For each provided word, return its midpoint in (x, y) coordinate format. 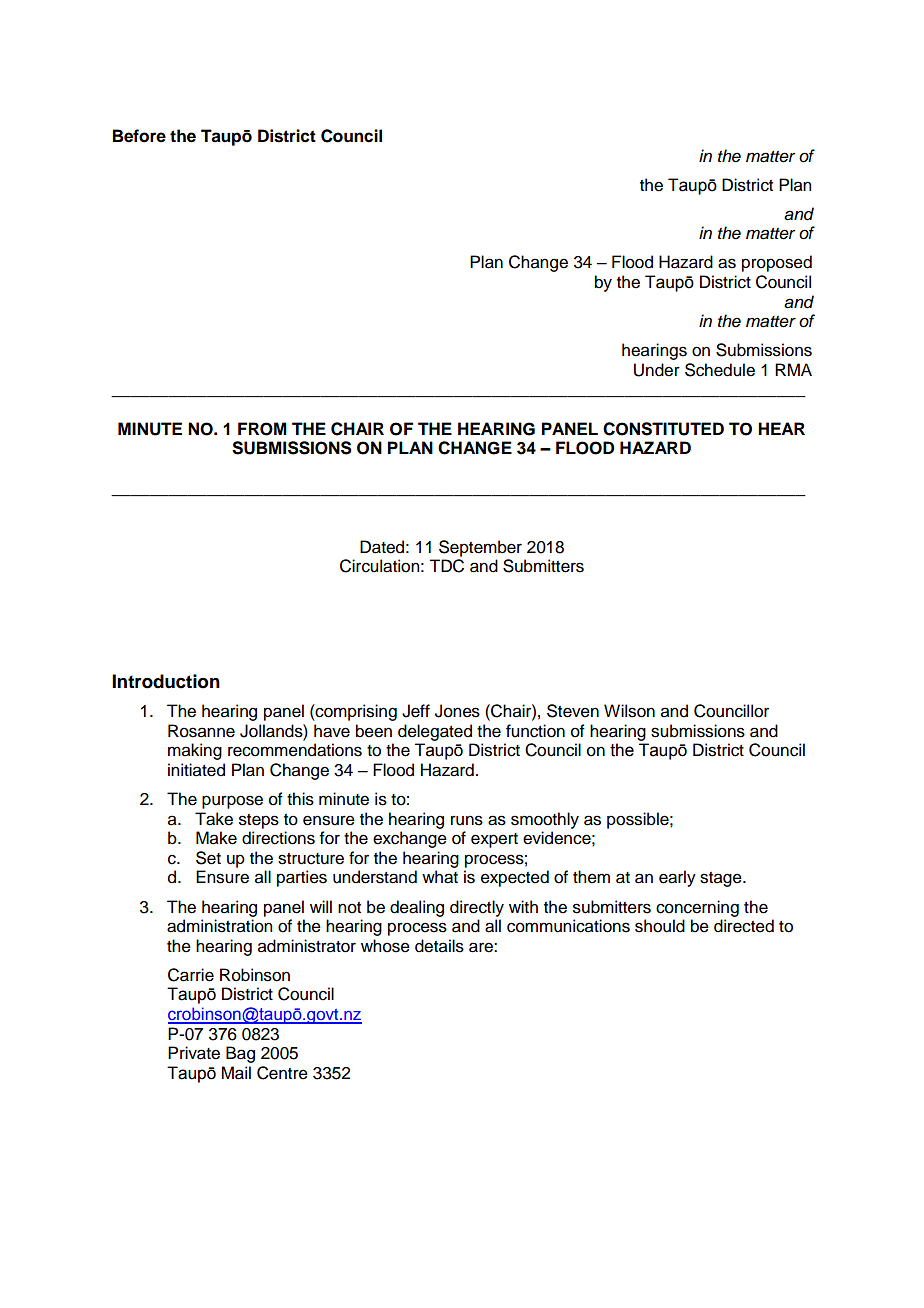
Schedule (720, 370)
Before (139, 136)
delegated (435, 732)
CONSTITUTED (663, 429)
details (439, 946)
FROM (262, 429)
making (195, 751)
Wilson (629, 711)
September (480, 548)
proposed (777, 263)
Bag (240, 1054)
